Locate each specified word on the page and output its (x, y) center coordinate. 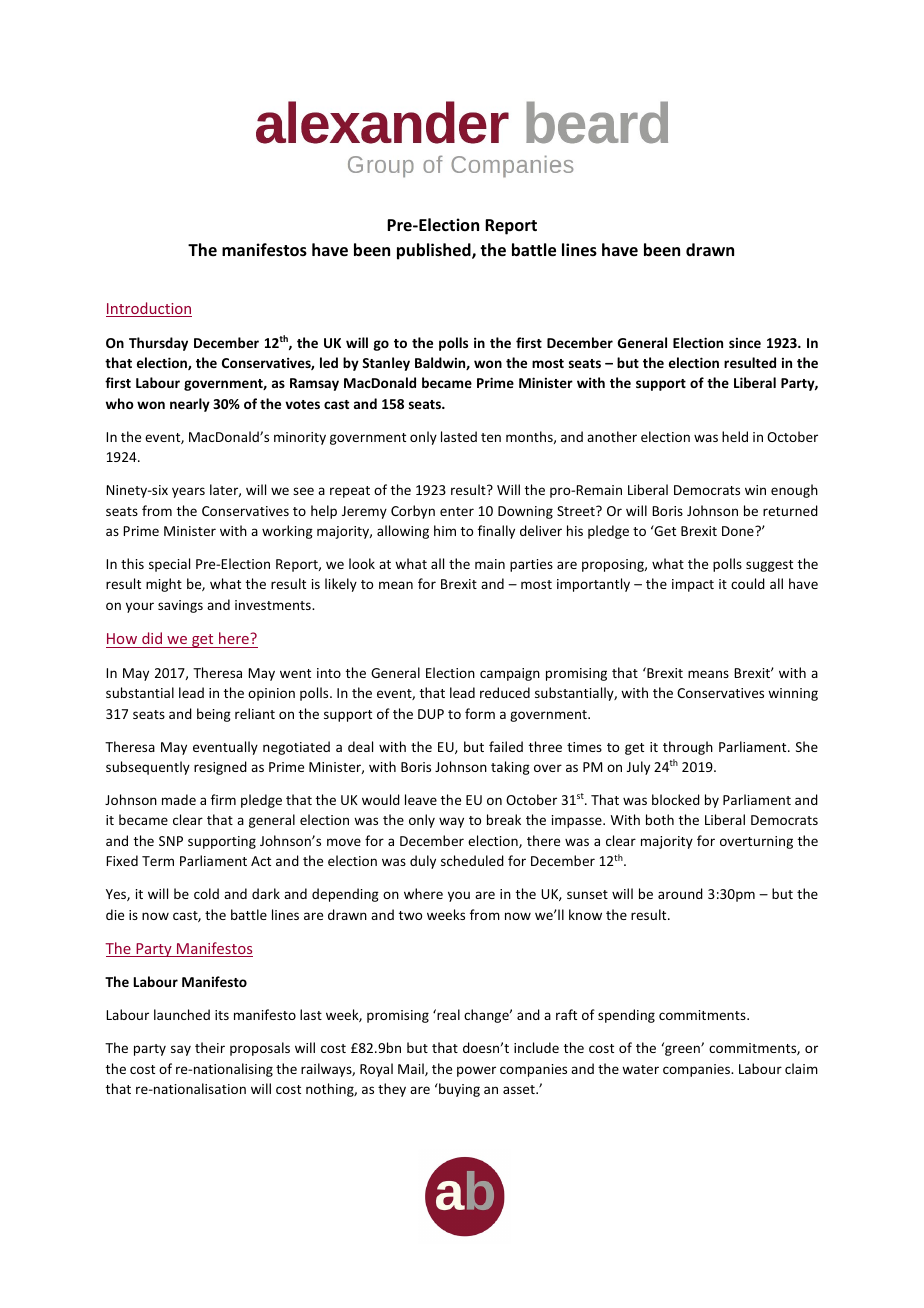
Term (158, 861)
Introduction (149, 309)
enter (457, 511)
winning (793, 694)
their (210, 1047)
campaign (510, 674)
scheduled (472, 860)
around (680, 893)
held (735, 436)
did (152, 638)
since (745, 343)
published (435, 251)
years (188, 492)
